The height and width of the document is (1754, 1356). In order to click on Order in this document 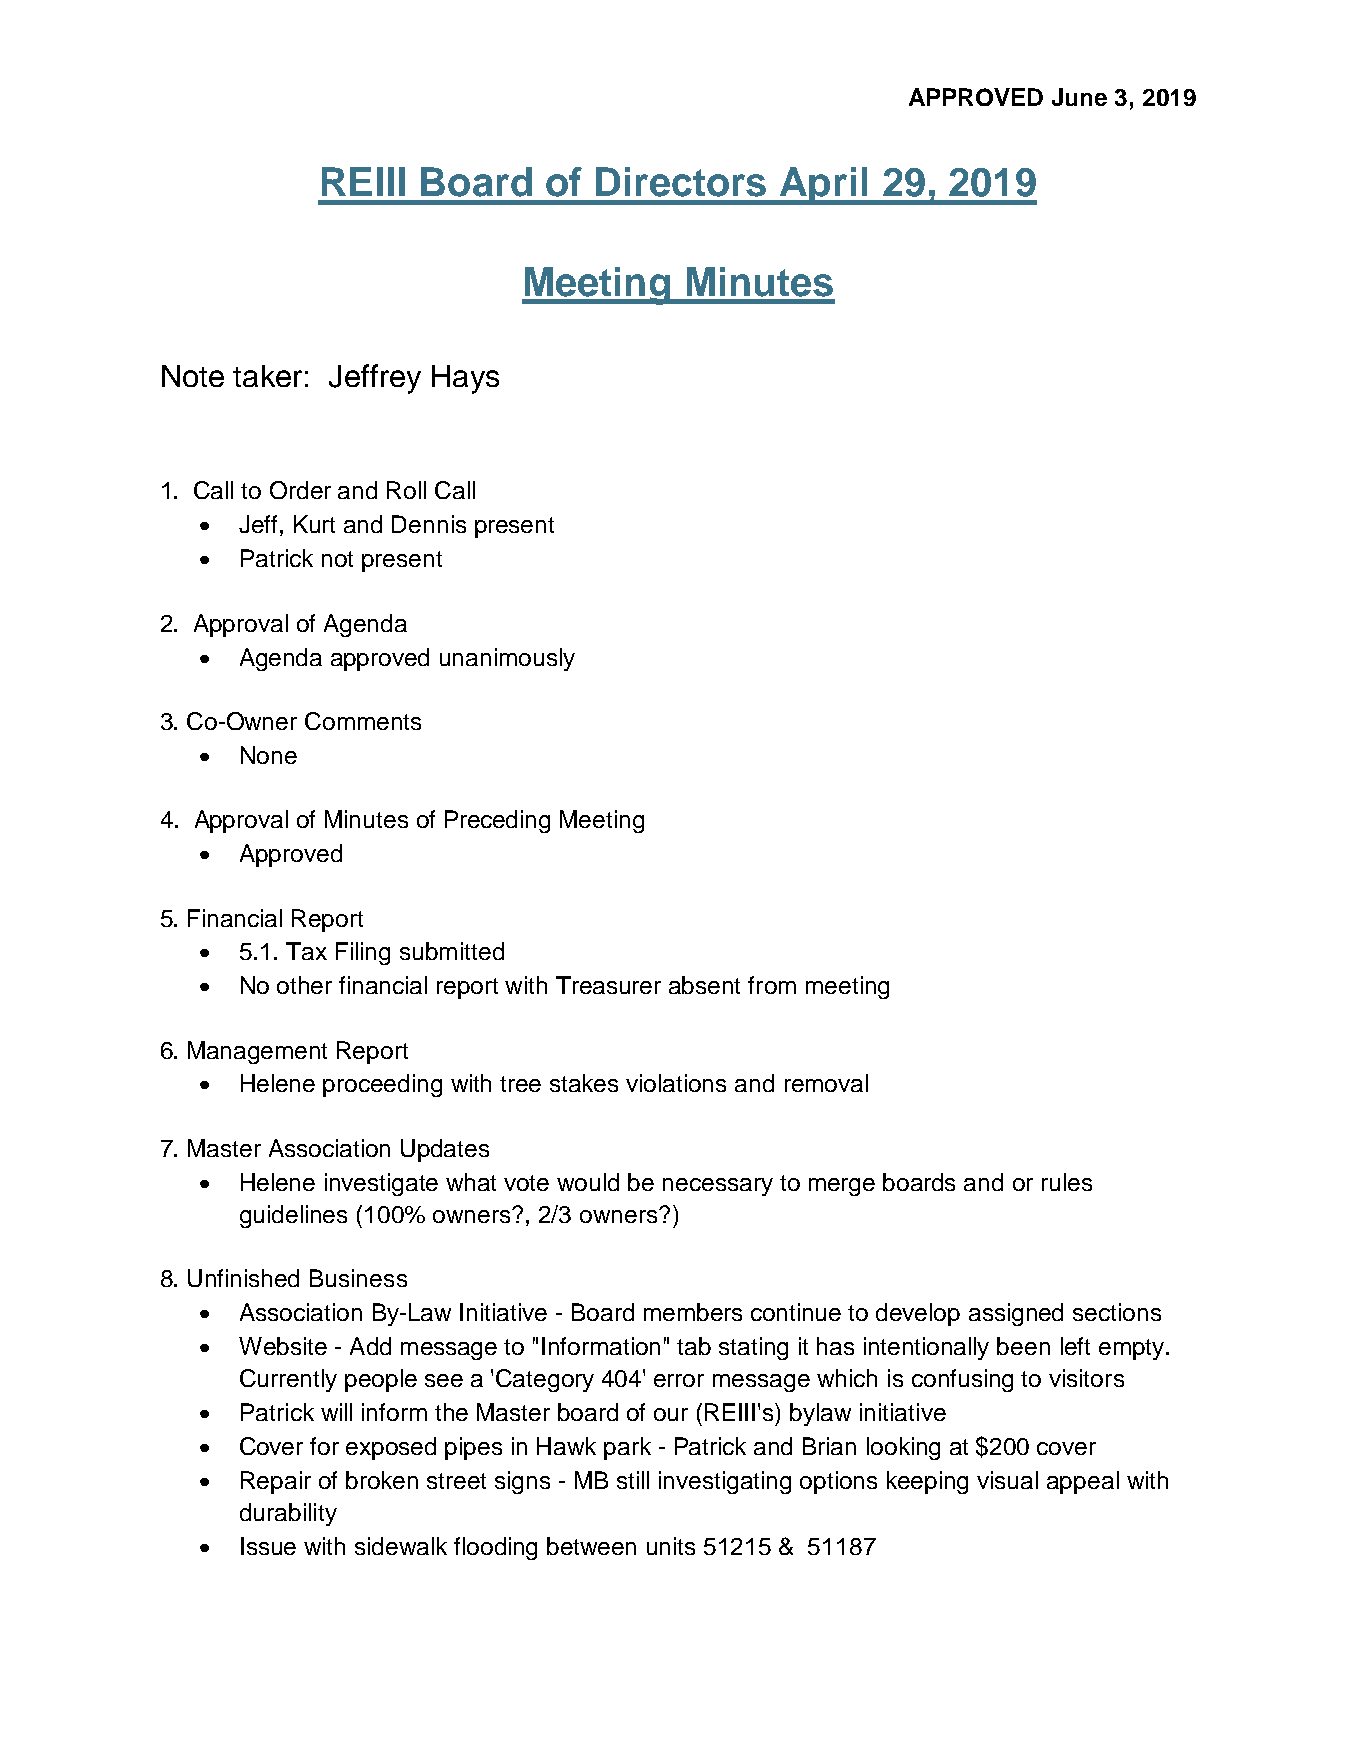, I will do `click(300, 490)`.
